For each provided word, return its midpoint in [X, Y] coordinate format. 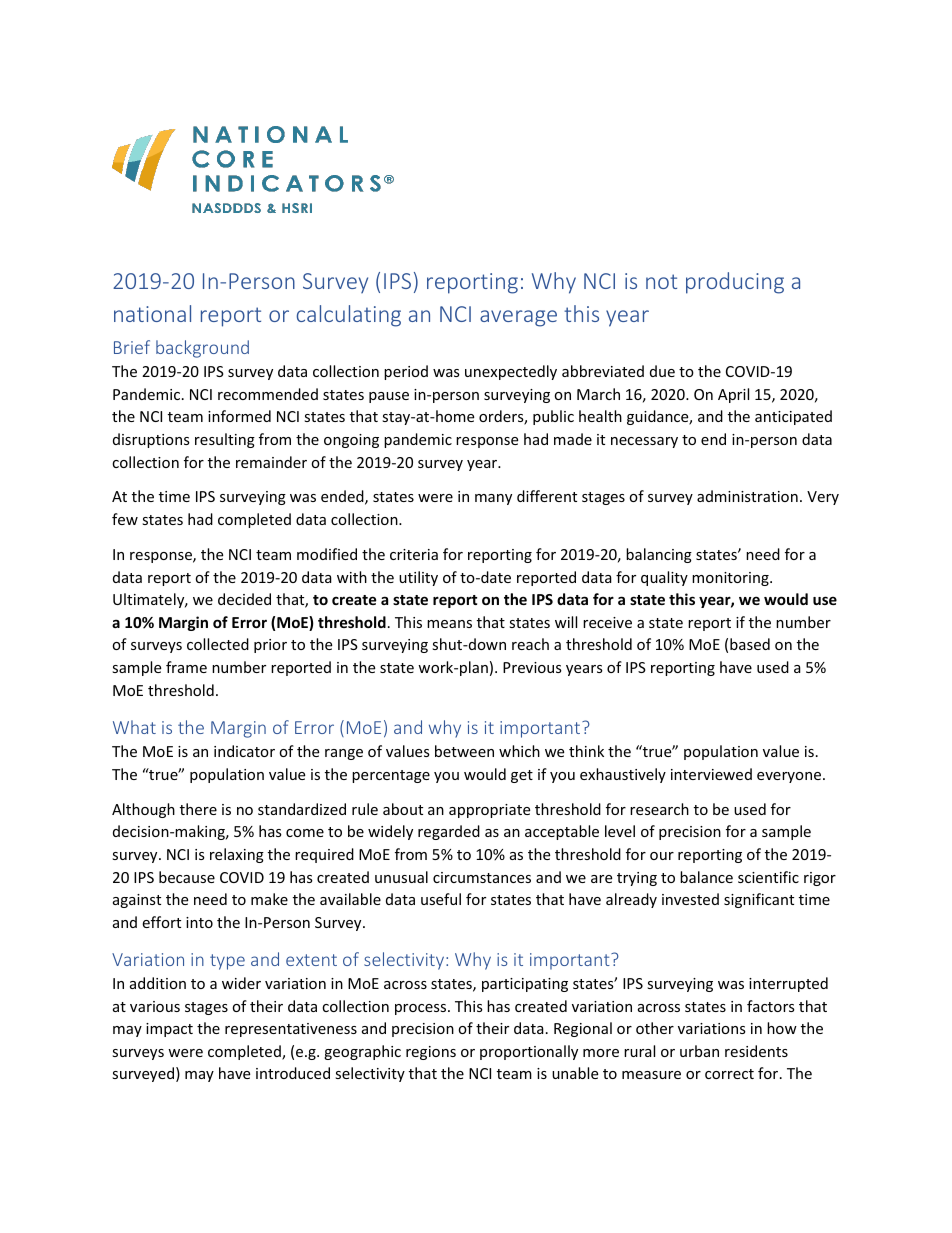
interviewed [711, 774]
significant [759, 900]
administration [747, 496]
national [152, 313]
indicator [244, 751]
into [199, 922]
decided [244, 599]
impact [169, 1030]
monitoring [731, 579]
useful [441, 899]
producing [735, 283]
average [518, 318]
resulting [225, 440]
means [449, 624]
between [464, 751]
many [493, 499]
